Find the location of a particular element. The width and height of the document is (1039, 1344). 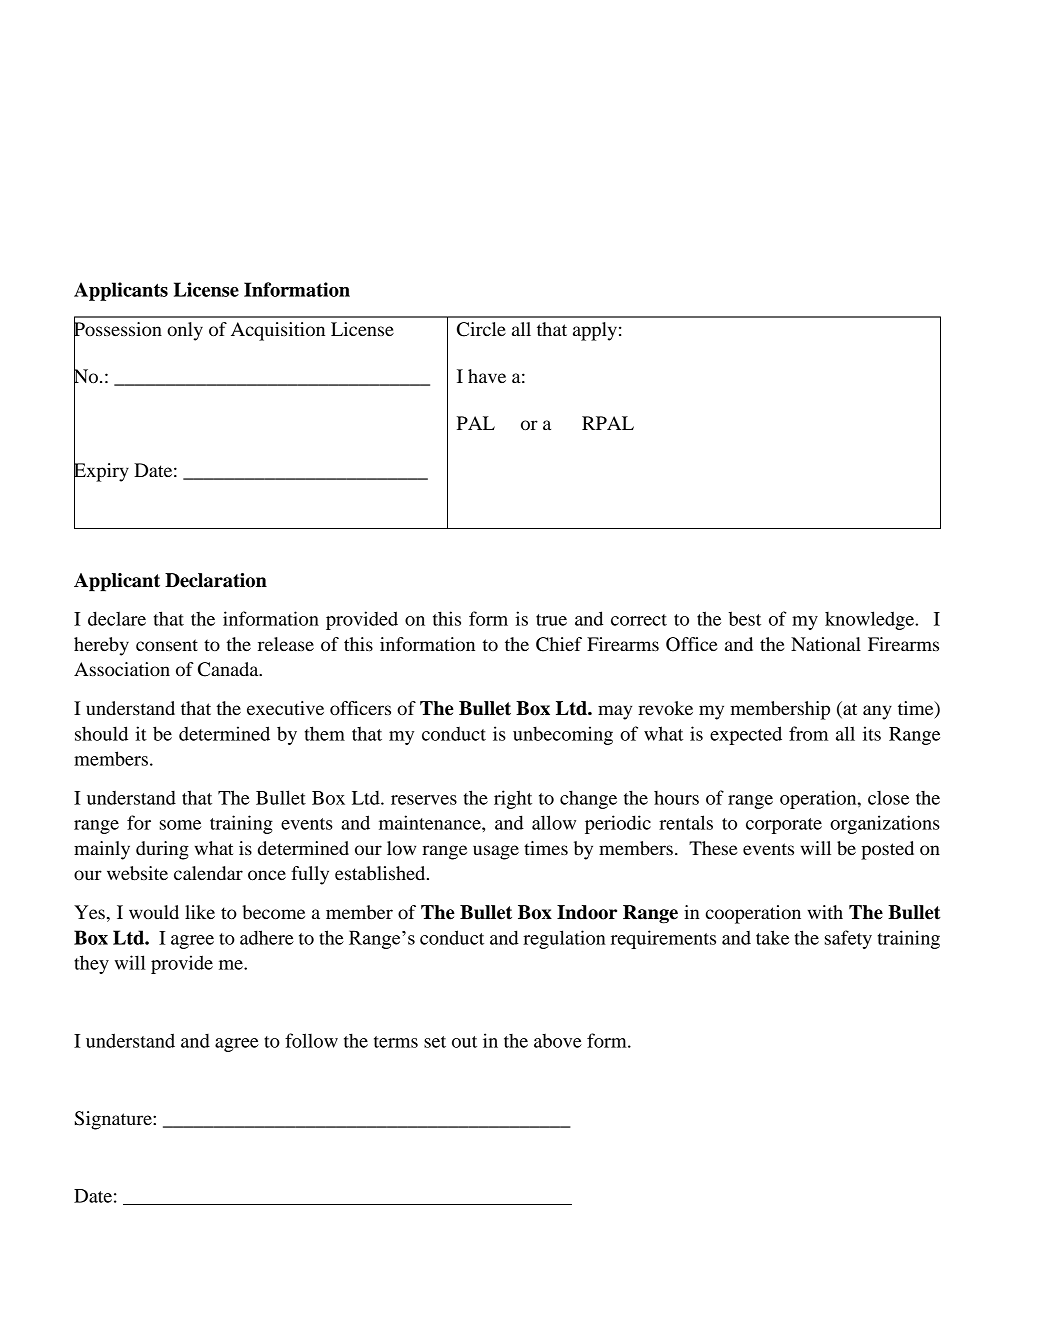

only is located at coordinates (185, 331).
